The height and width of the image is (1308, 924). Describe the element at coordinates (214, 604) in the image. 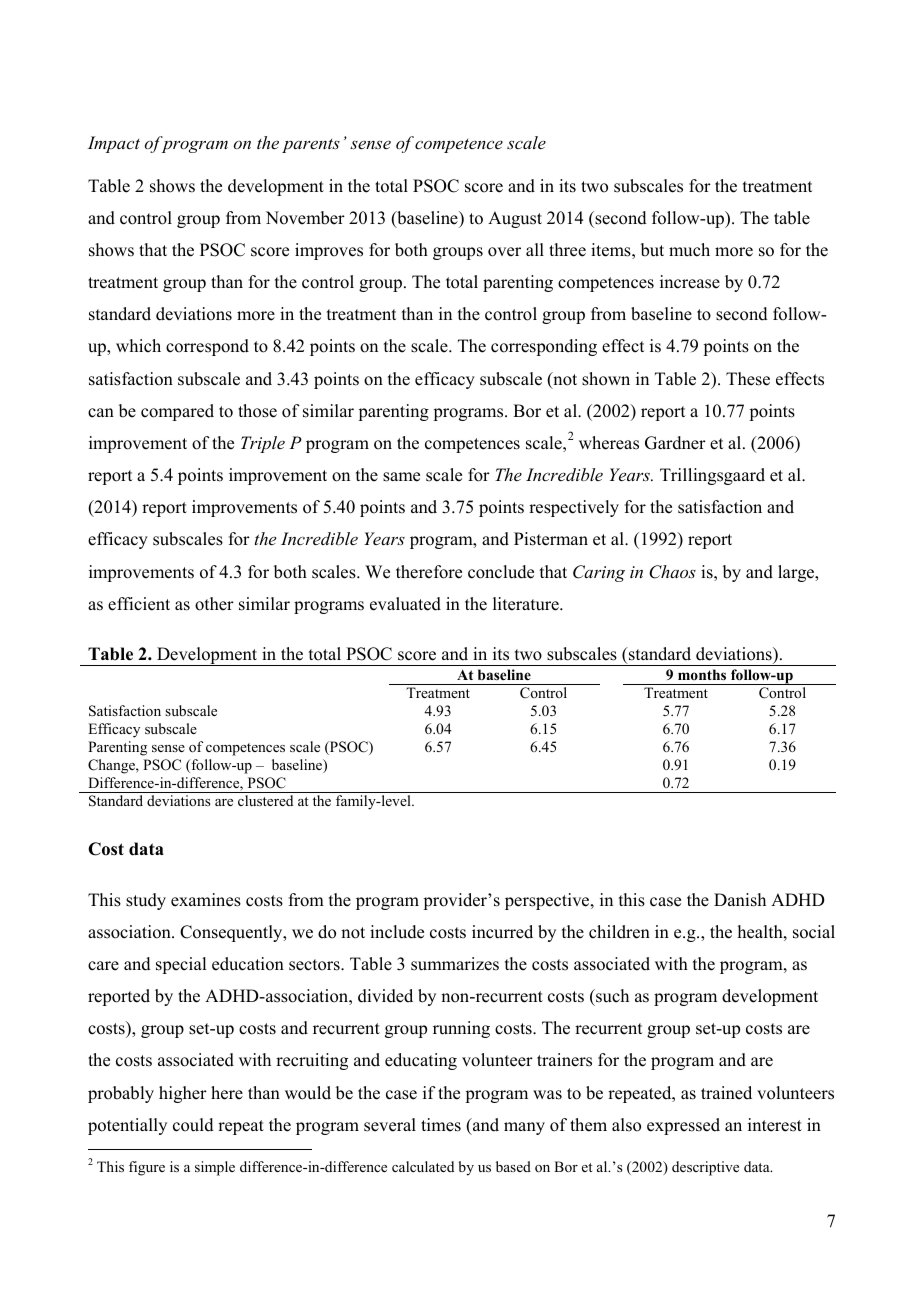

I see `other` at that location.
